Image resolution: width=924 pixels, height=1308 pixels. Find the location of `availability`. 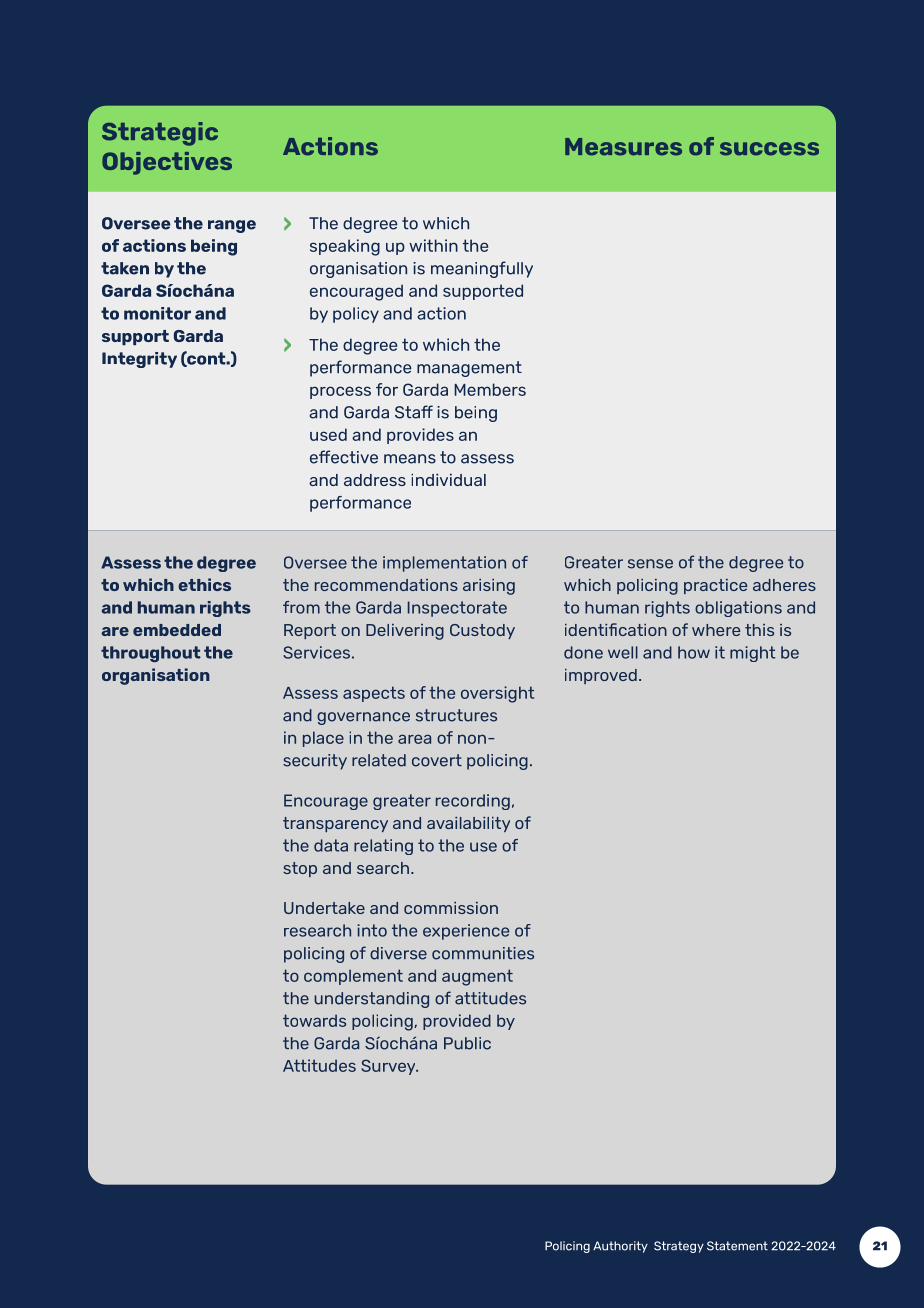

availability is located at coordinates (468, 824).
